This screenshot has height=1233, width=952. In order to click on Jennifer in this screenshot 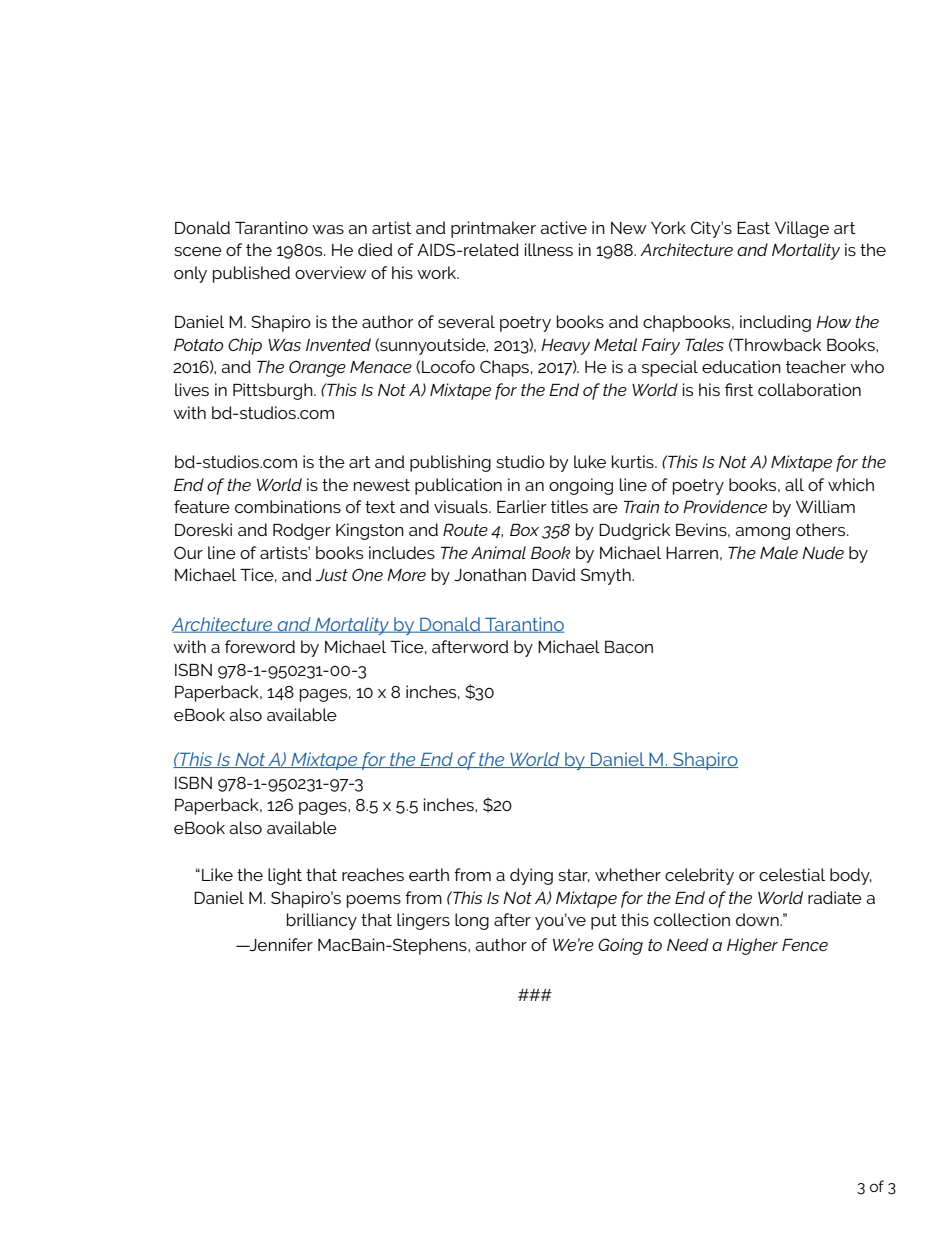, I will do `click(280, 944)`.
